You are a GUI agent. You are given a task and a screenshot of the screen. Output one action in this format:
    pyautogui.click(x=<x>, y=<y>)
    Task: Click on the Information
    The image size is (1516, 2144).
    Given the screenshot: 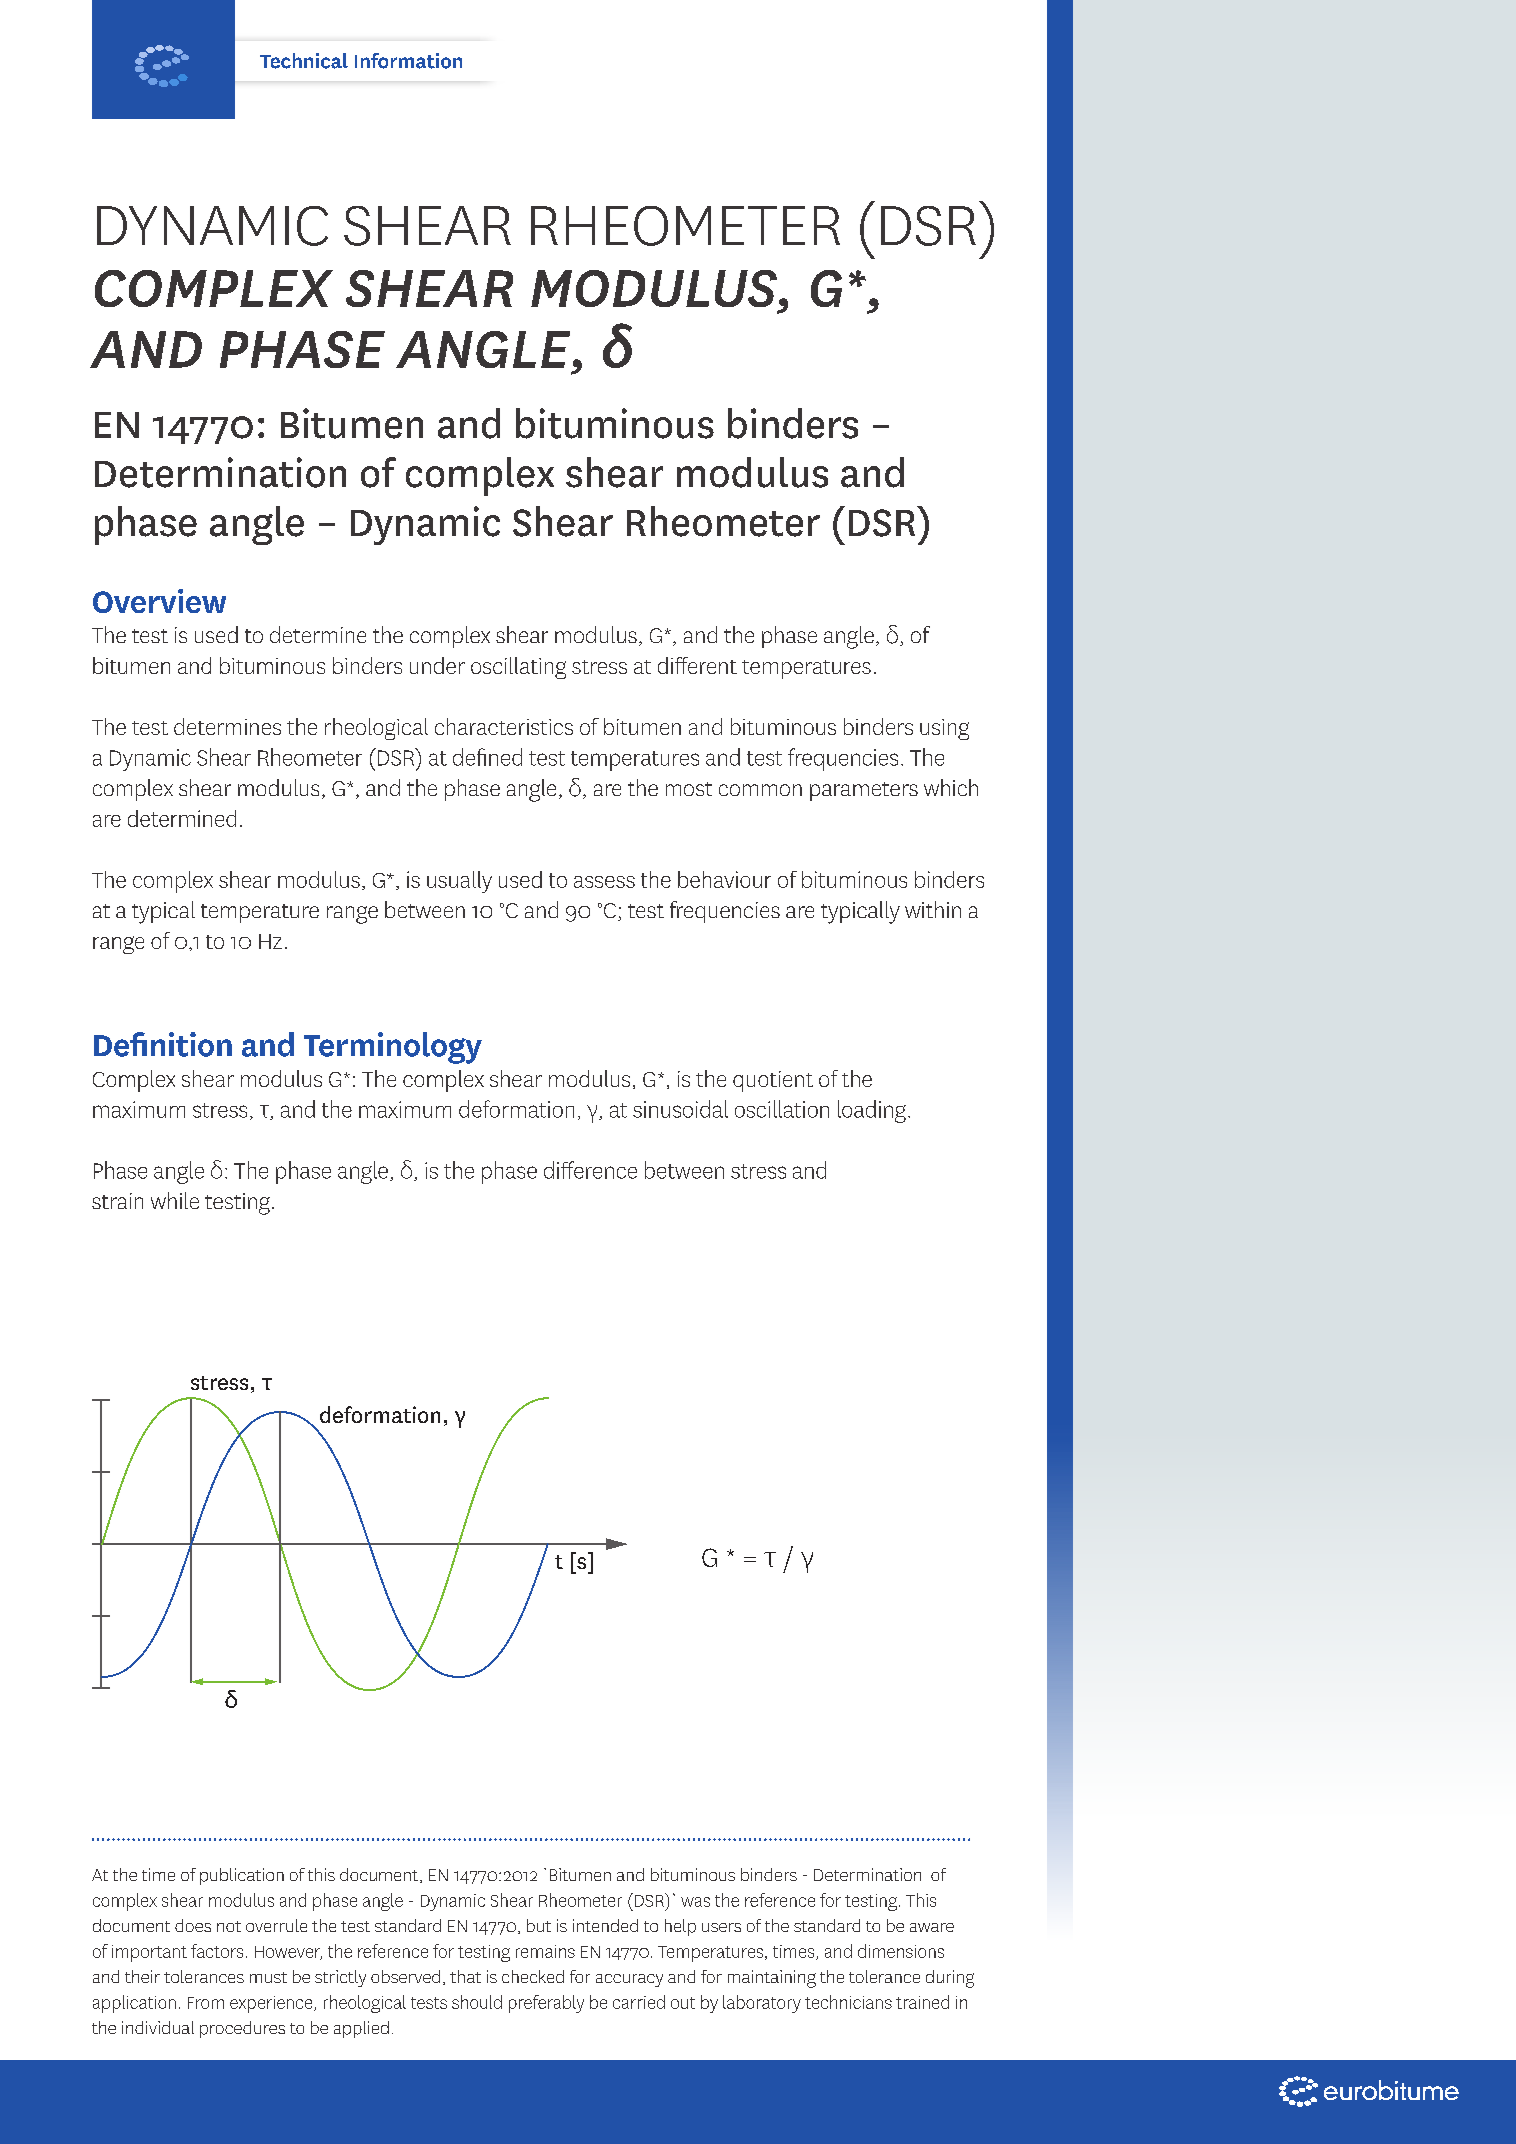 What is the action you would take?
    pyautogui.click(x=408, y=61)
